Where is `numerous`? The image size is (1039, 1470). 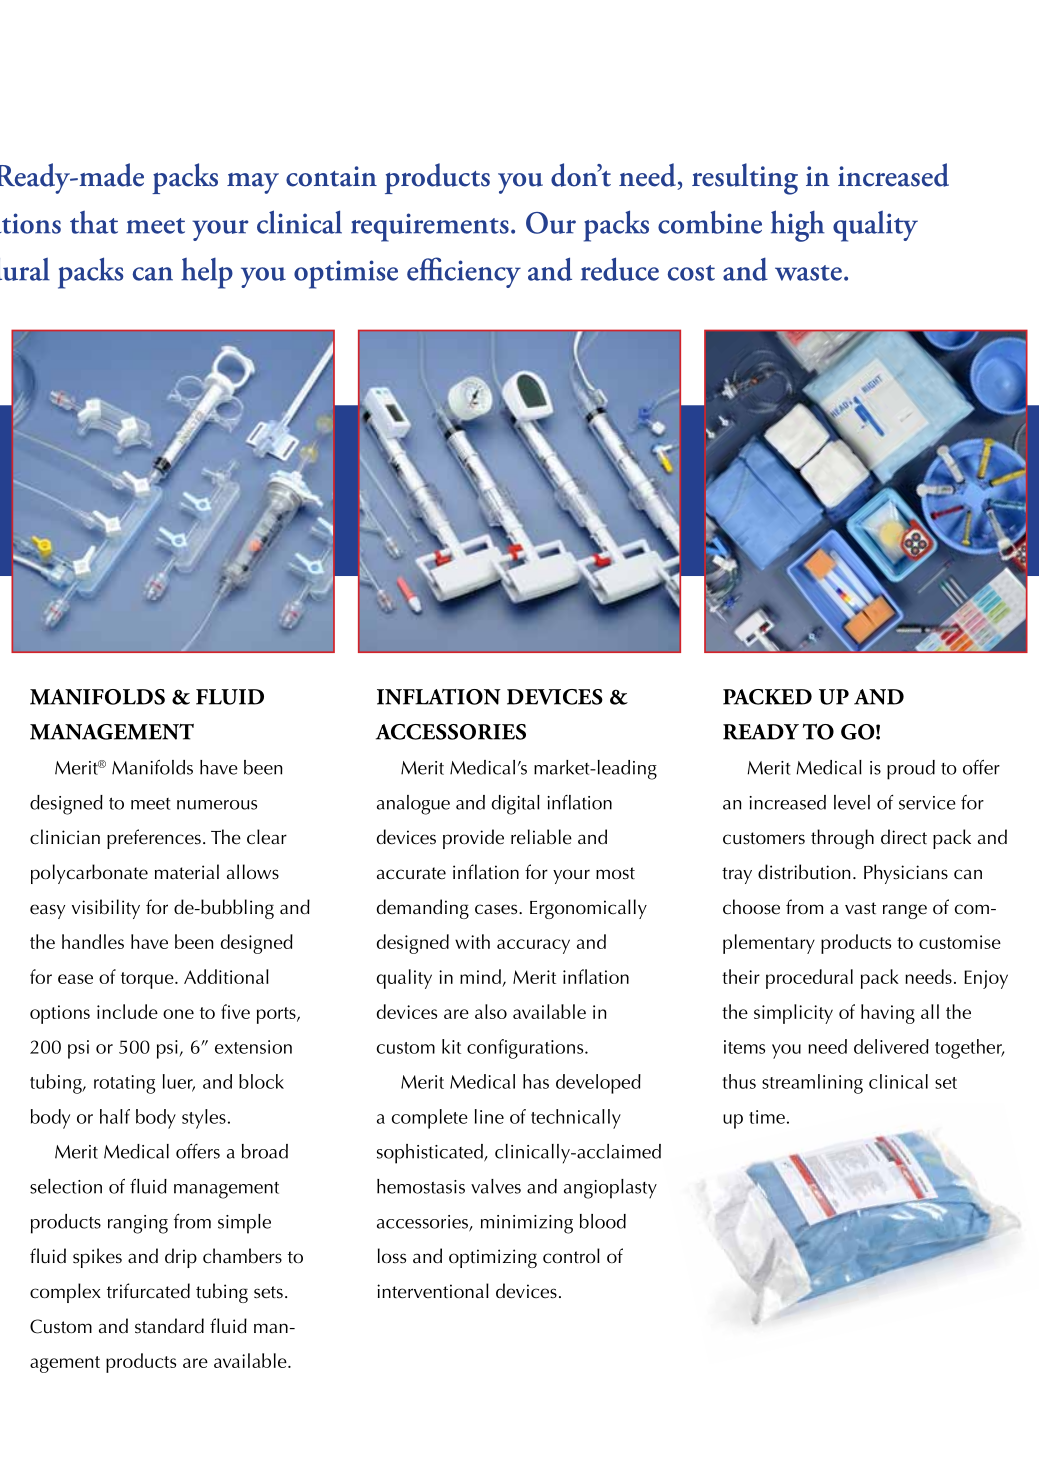
numerous is located at coordinates (217, 805).
